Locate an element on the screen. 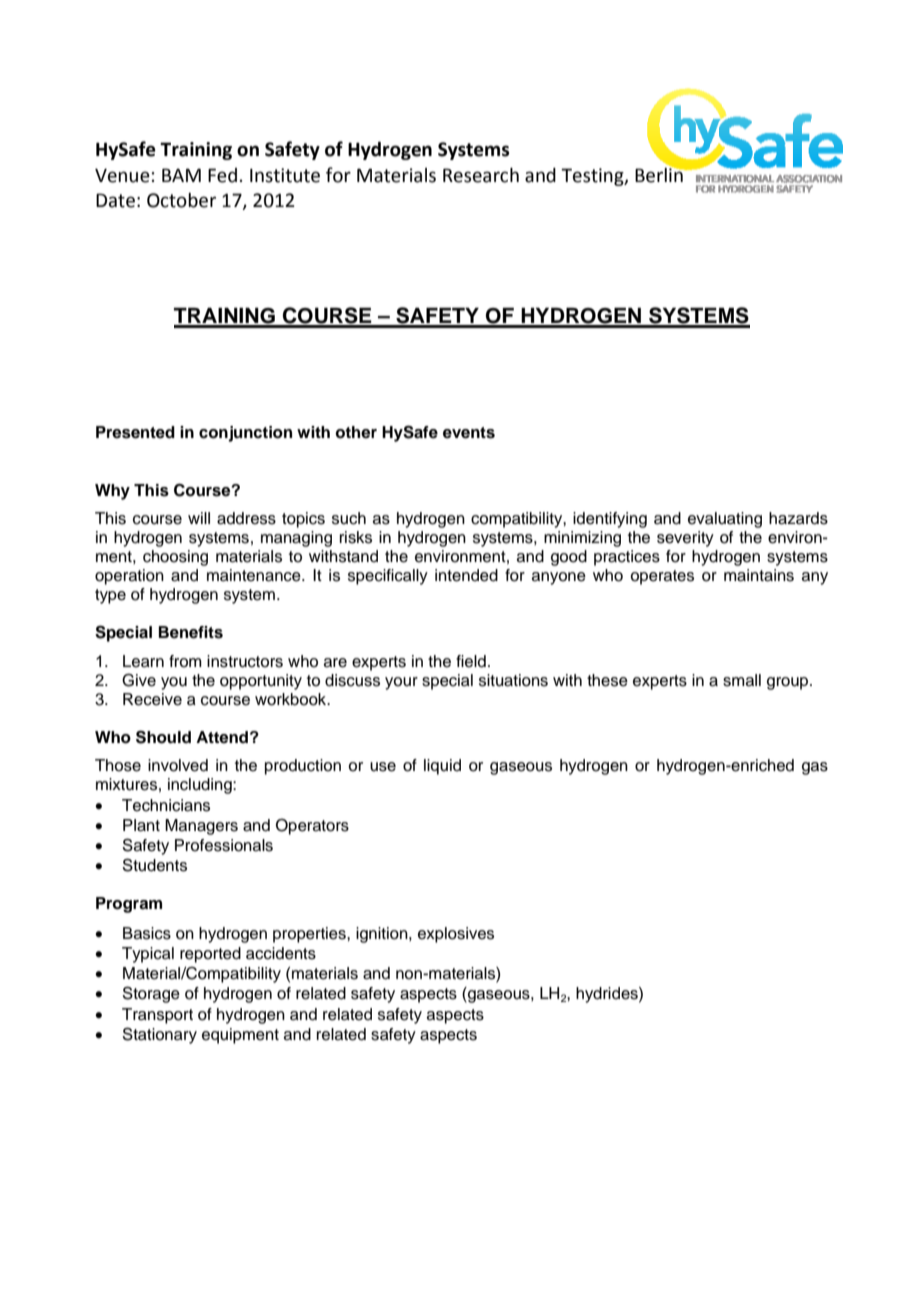 This screenshot has width=924, height=1308. group is located at coordinates (789, 683).
